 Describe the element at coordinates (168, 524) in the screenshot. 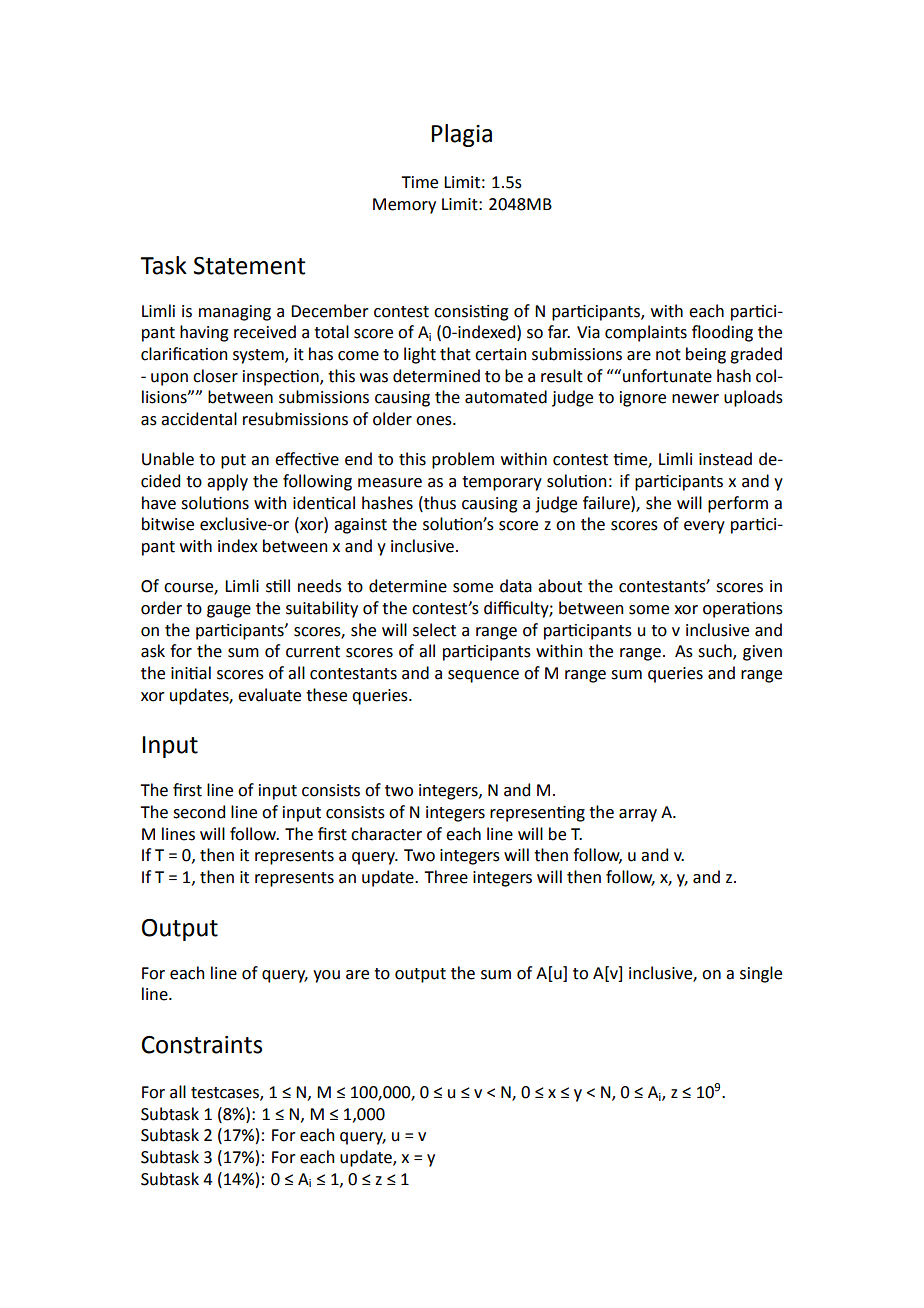

I see `bitwise` at that location.
